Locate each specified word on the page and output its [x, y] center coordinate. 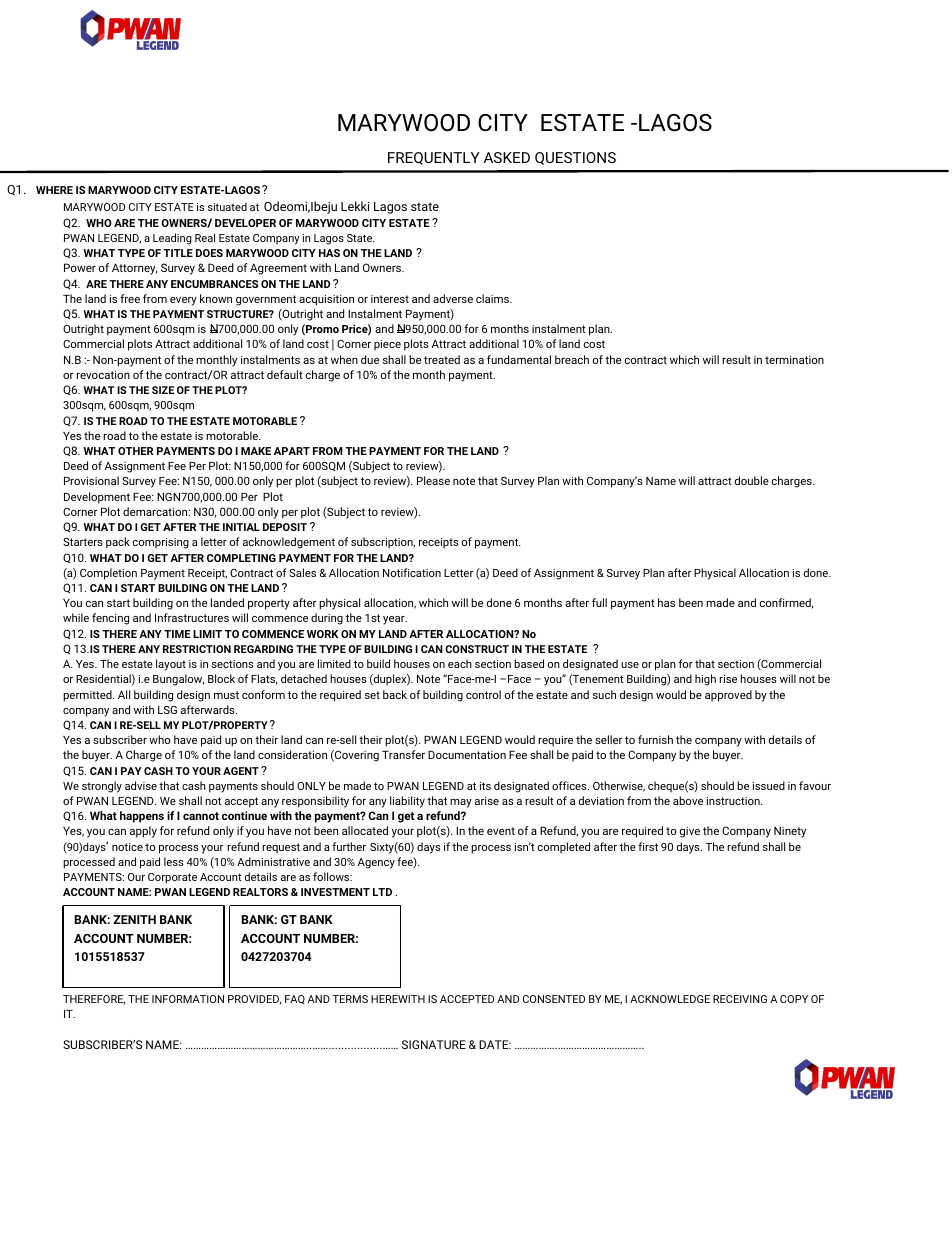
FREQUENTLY [434, 158]
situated [227, 207]
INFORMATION [188, 999]
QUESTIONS [575, 158]
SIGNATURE [434, 1044]
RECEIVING [740, 999]
